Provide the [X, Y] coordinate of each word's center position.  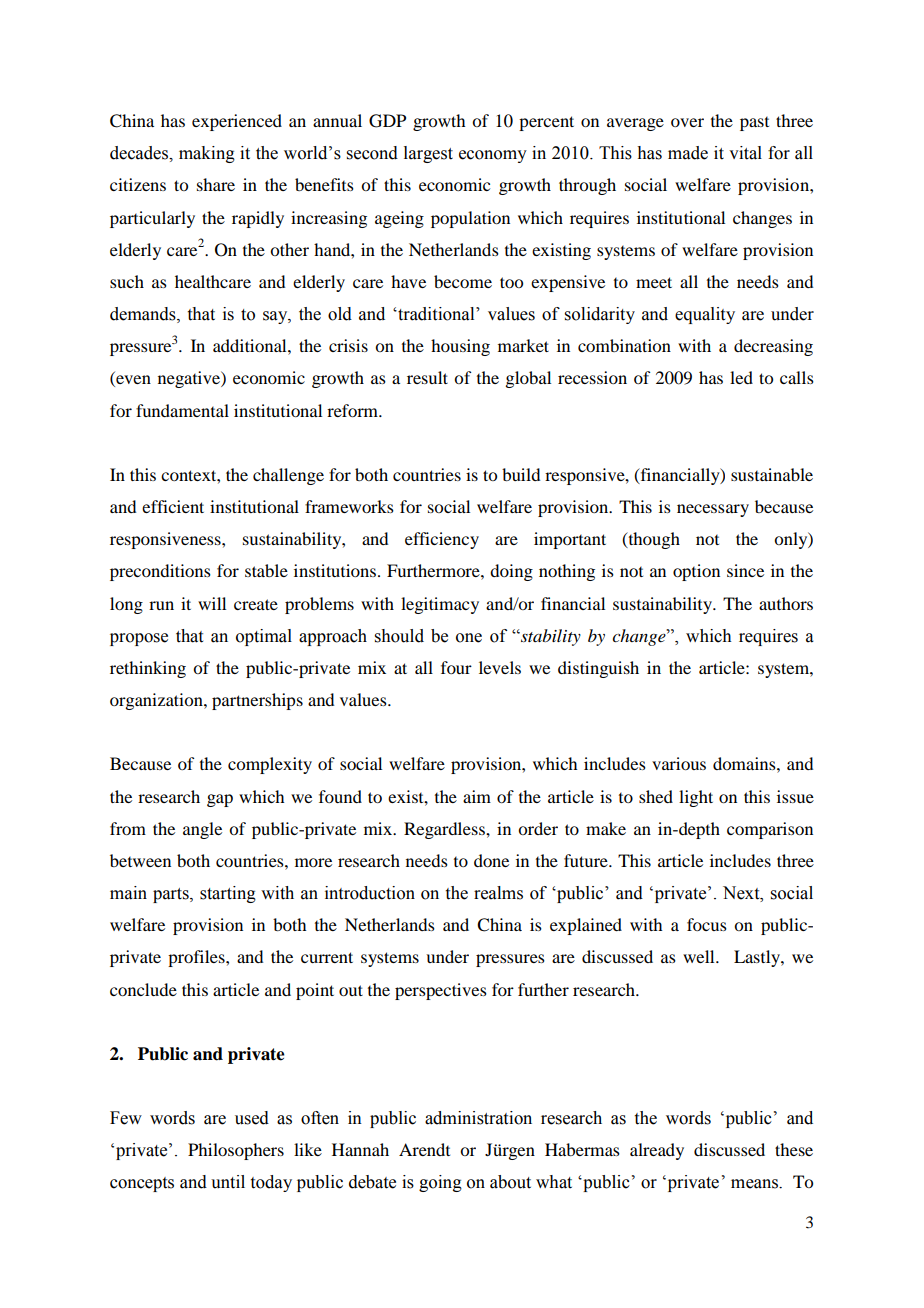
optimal [264, 637]
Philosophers [236, 1151]
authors [786, 603]
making [207, 154]
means [755, 1184]
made [688, 153]
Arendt [424, 1149]
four [456, 667]
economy [493, 156]
